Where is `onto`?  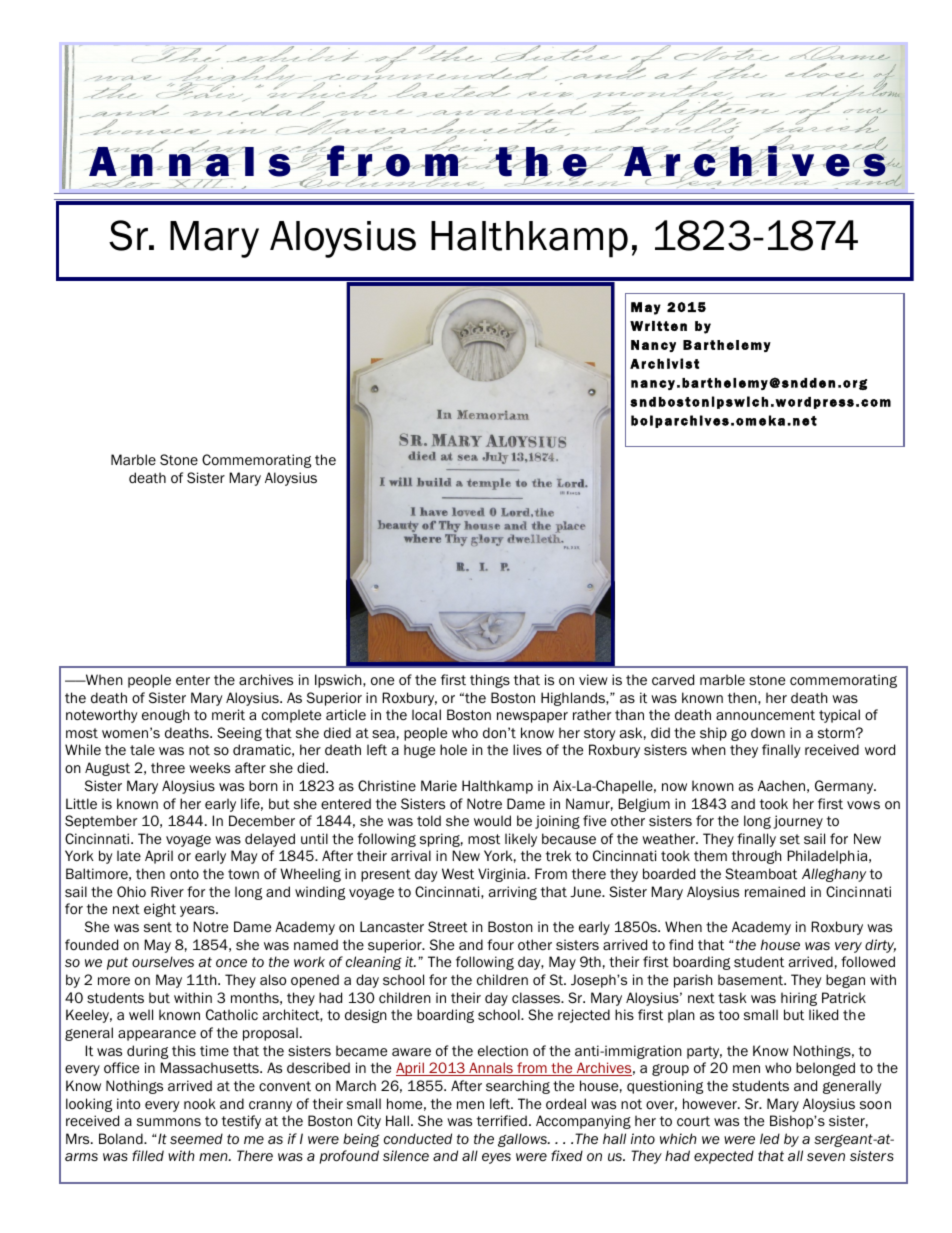 onto is located at coordinates (184, 874).
